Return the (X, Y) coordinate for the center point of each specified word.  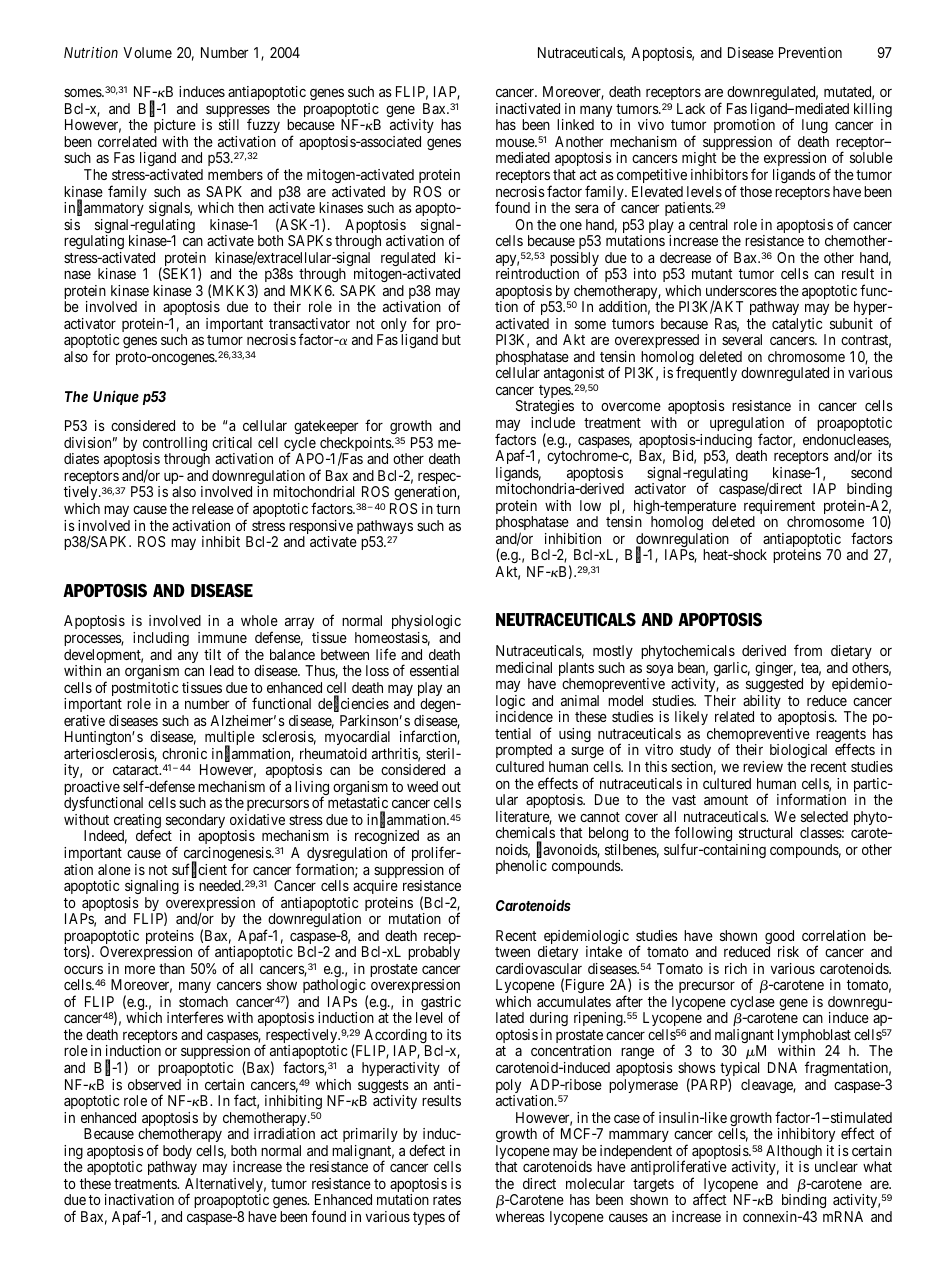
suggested (774, 687)
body (177, 1153)
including (161, 639)
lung (815, 128)
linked (575, 124)
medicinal (524, 667)
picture (175, 128)
